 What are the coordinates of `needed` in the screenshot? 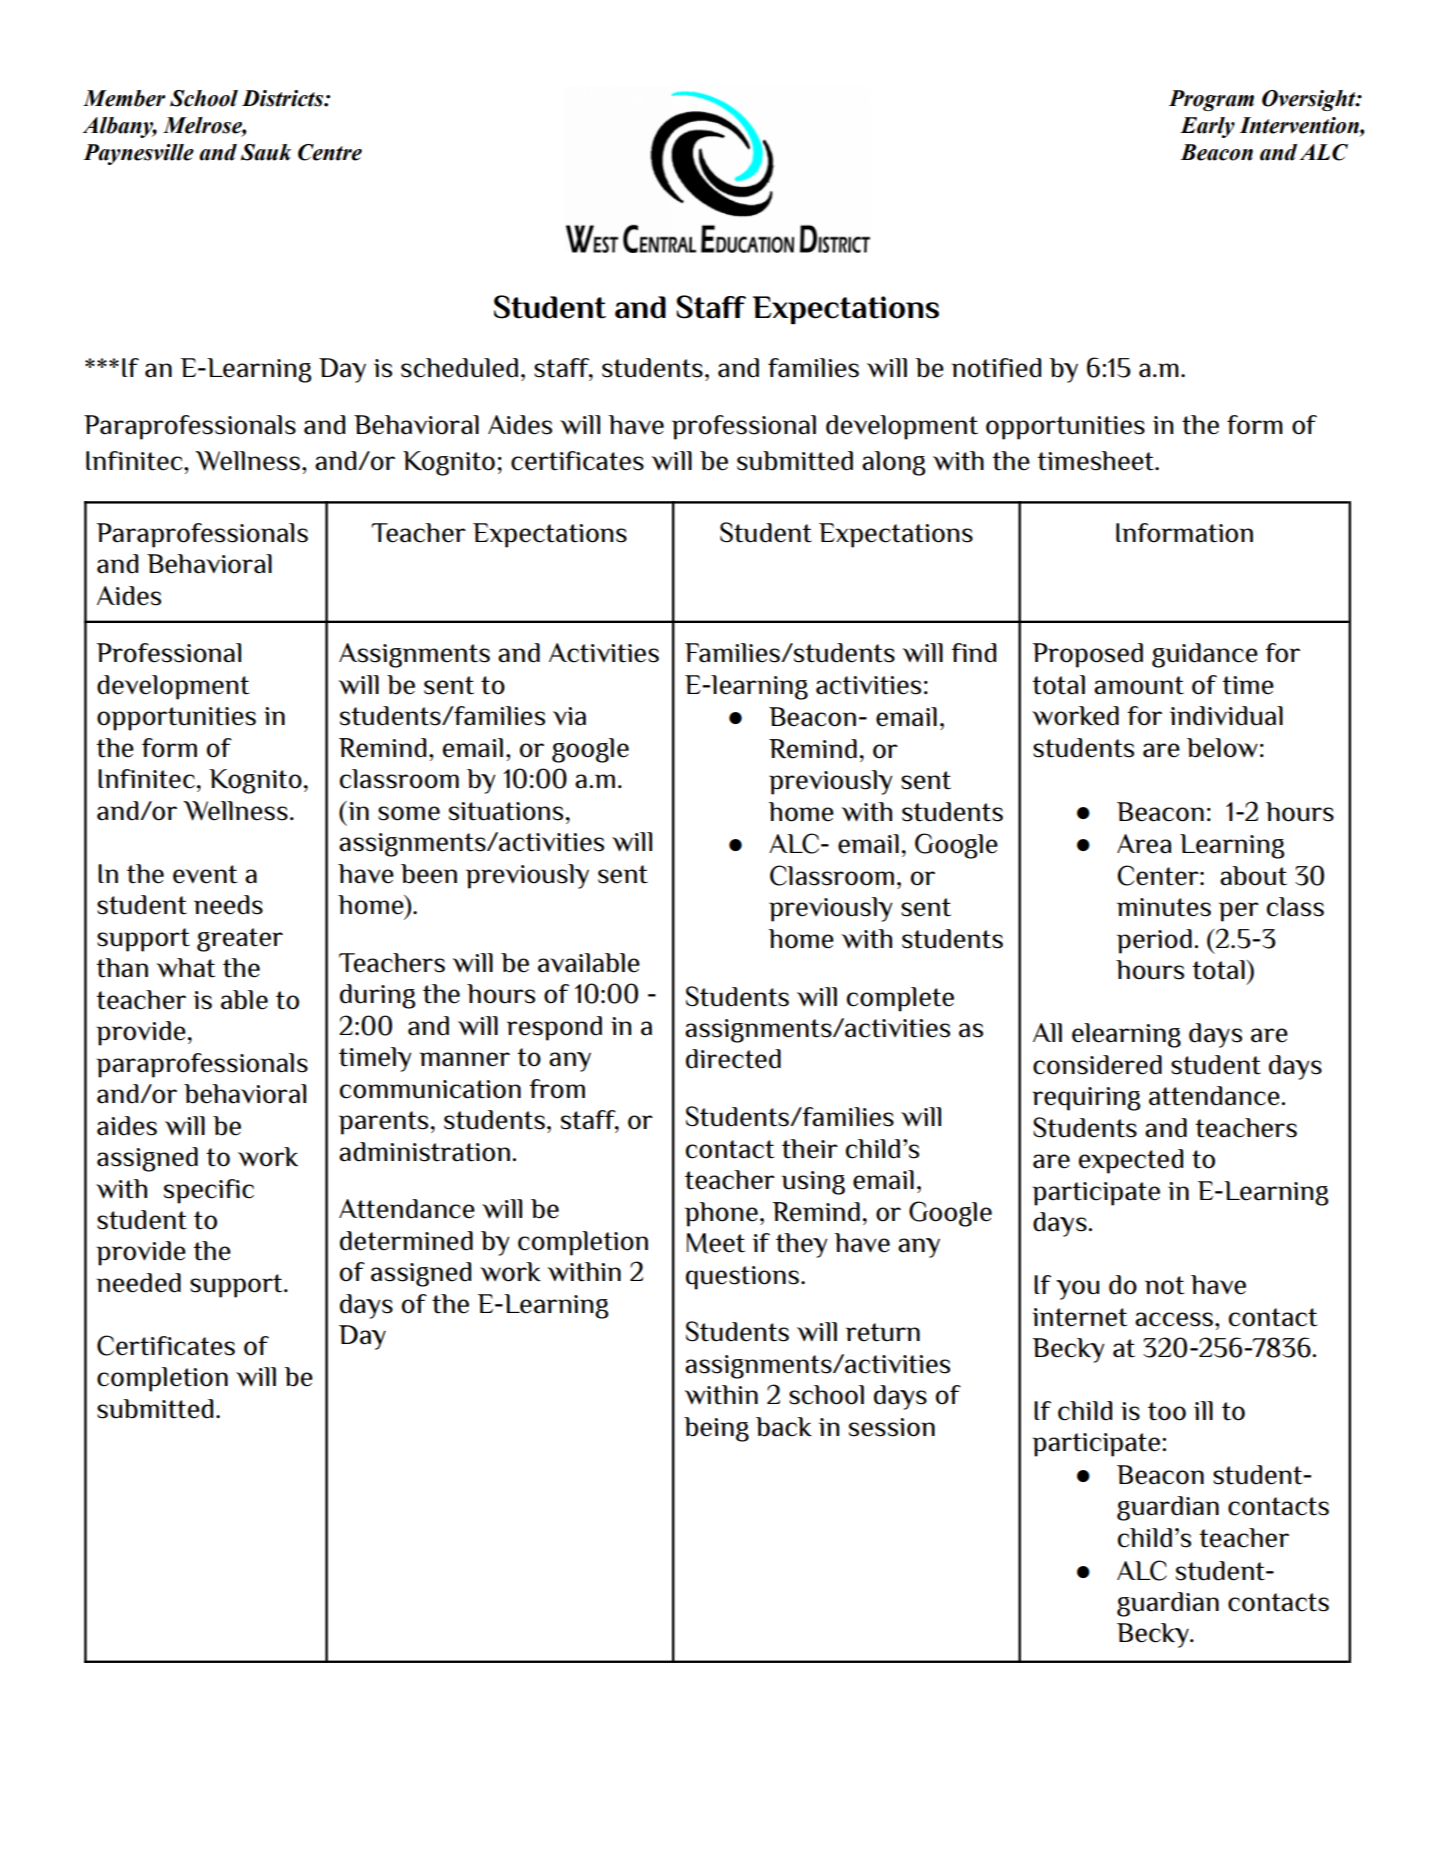 It's located at (138, 1283).
